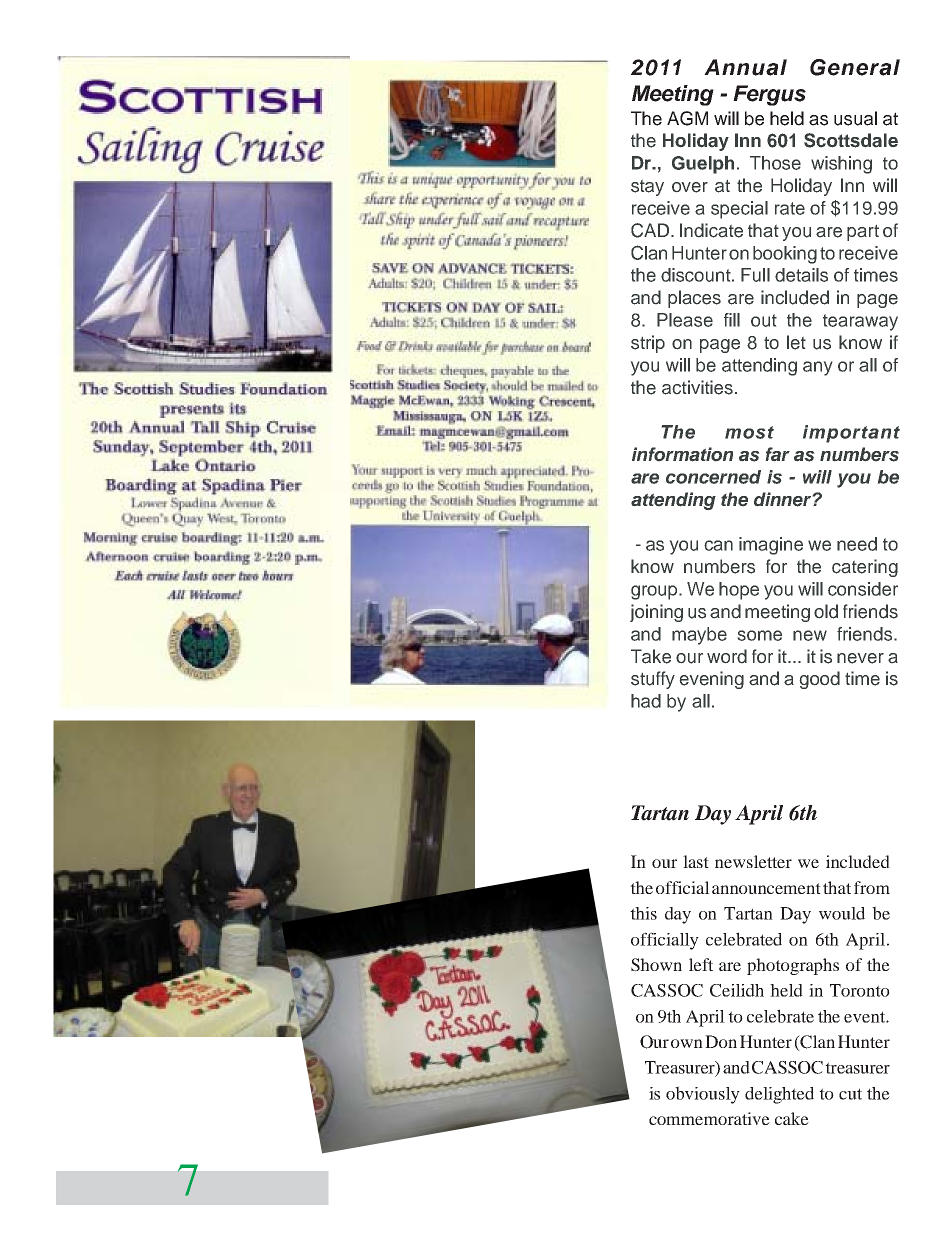  What do you see at coordinates (685, 320) in the image?
I see `Please` at bounding box center [685, 320].
